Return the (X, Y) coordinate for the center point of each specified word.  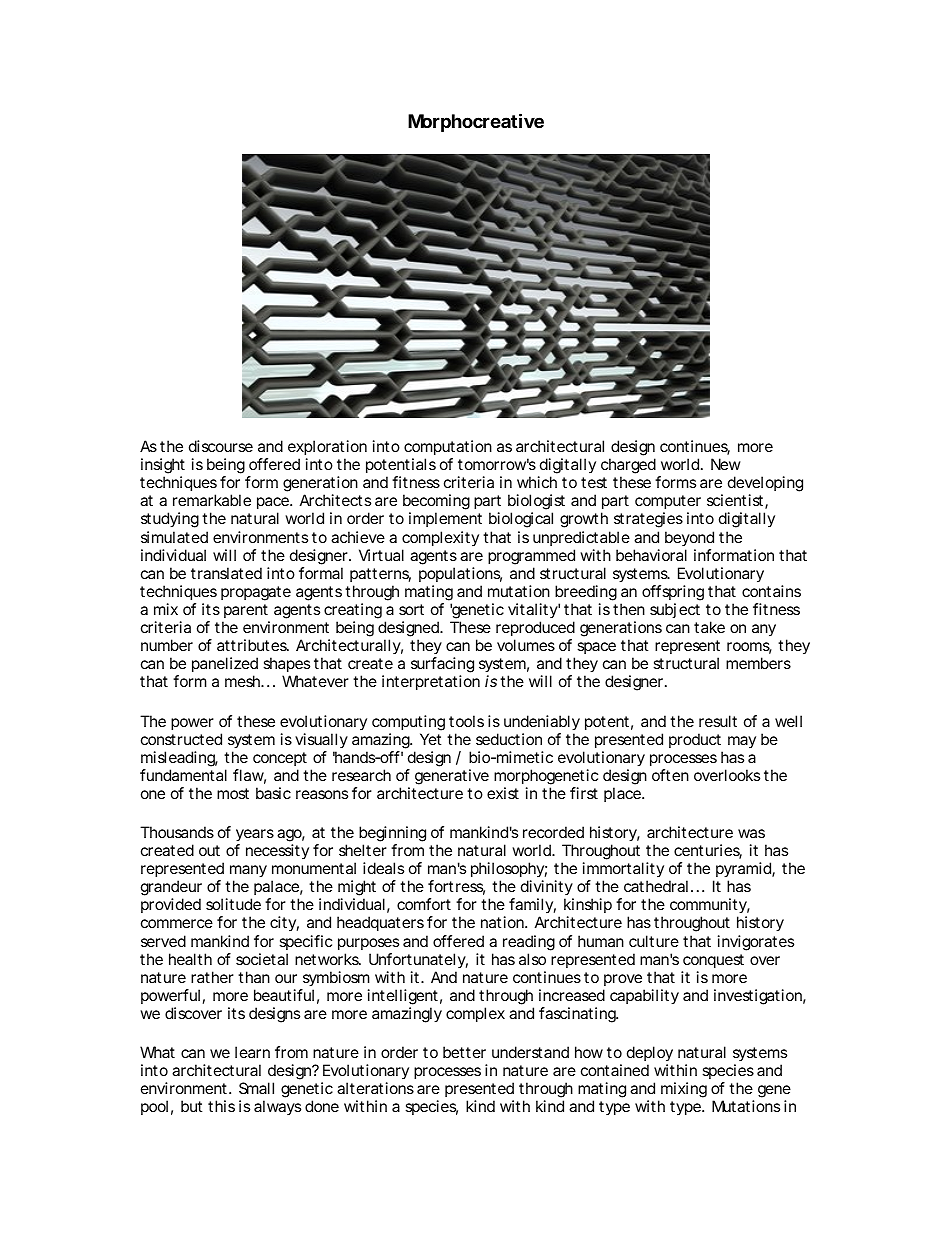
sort (411, 609)
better (464, 1052)
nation (503, 922)
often (670, 775)
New (726, 464)
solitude (233, 904)
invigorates (756, 943)
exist (503, 793)
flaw (249, 776)
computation (448, 449)
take (709, 627)
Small (256, 1088)
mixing (684, 1090)
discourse (221, 446)
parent (246, 611)
